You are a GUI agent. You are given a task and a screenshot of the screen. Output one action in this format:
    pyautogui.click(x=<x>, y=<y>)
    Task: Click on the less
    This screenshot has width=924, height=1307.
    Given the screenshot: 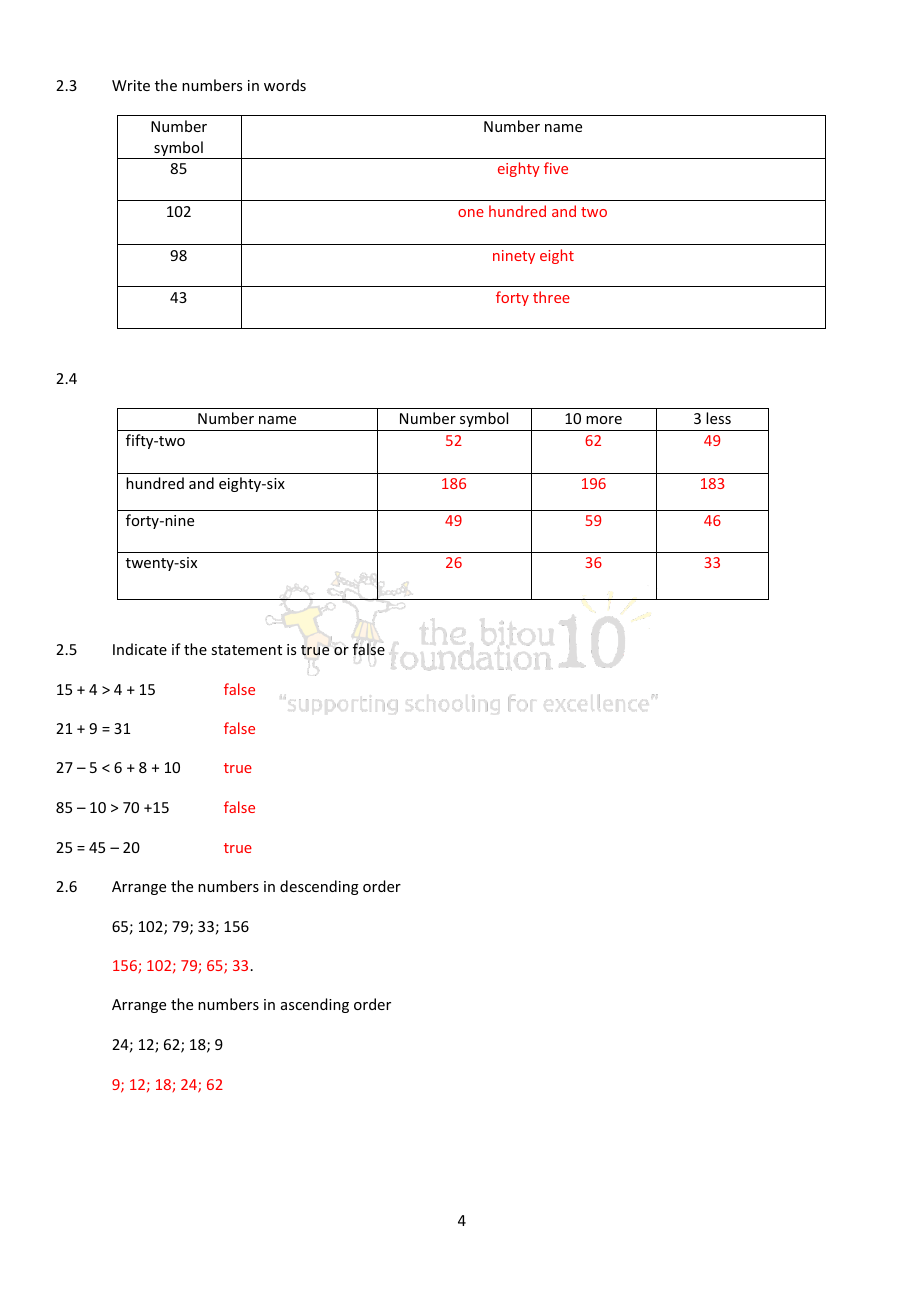 What is the action you would take?
    pyautogui.click(x=718, y=418)
